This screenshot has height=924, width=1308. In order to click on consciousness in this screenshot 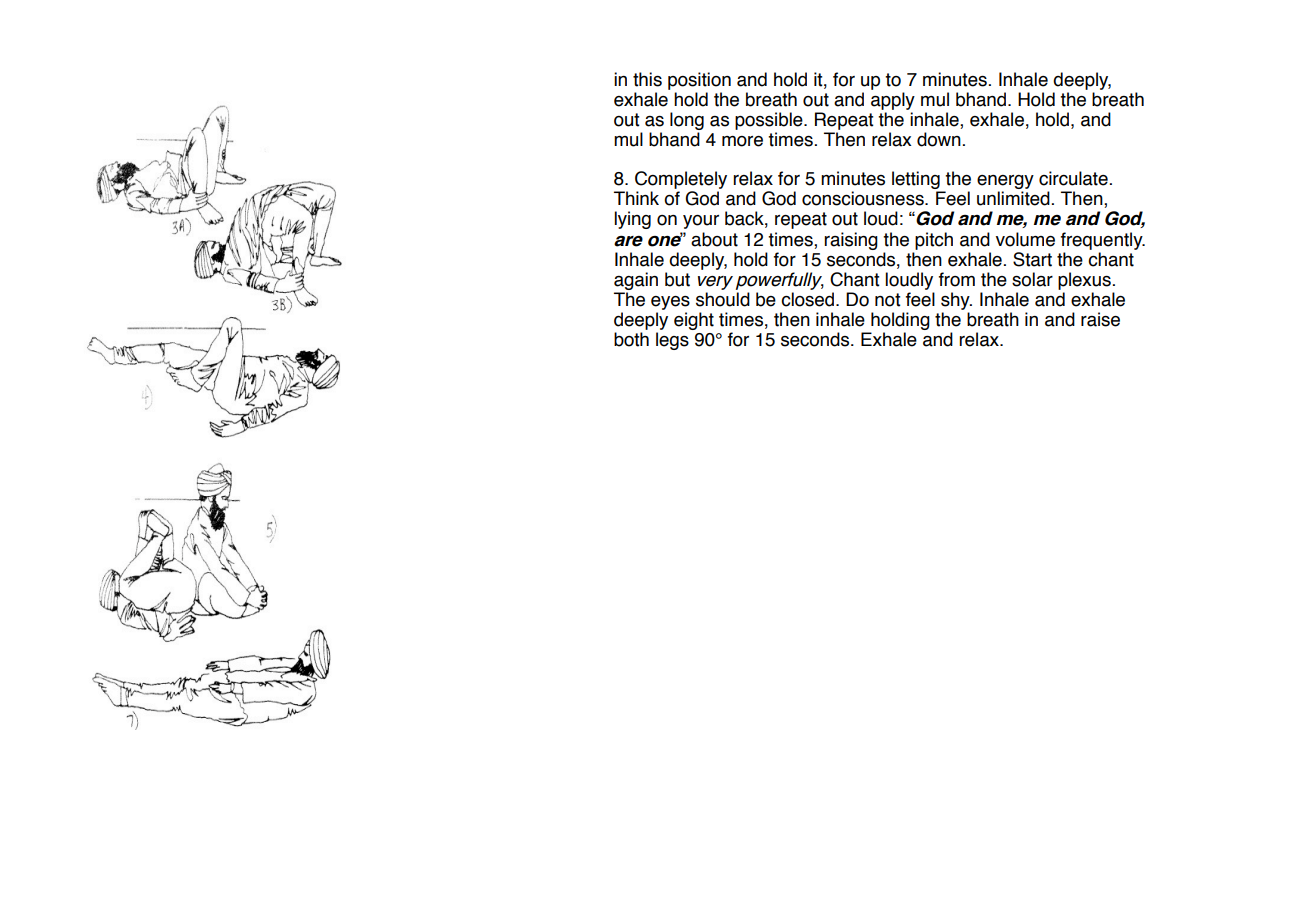, I will do `click(864, 198)`.
